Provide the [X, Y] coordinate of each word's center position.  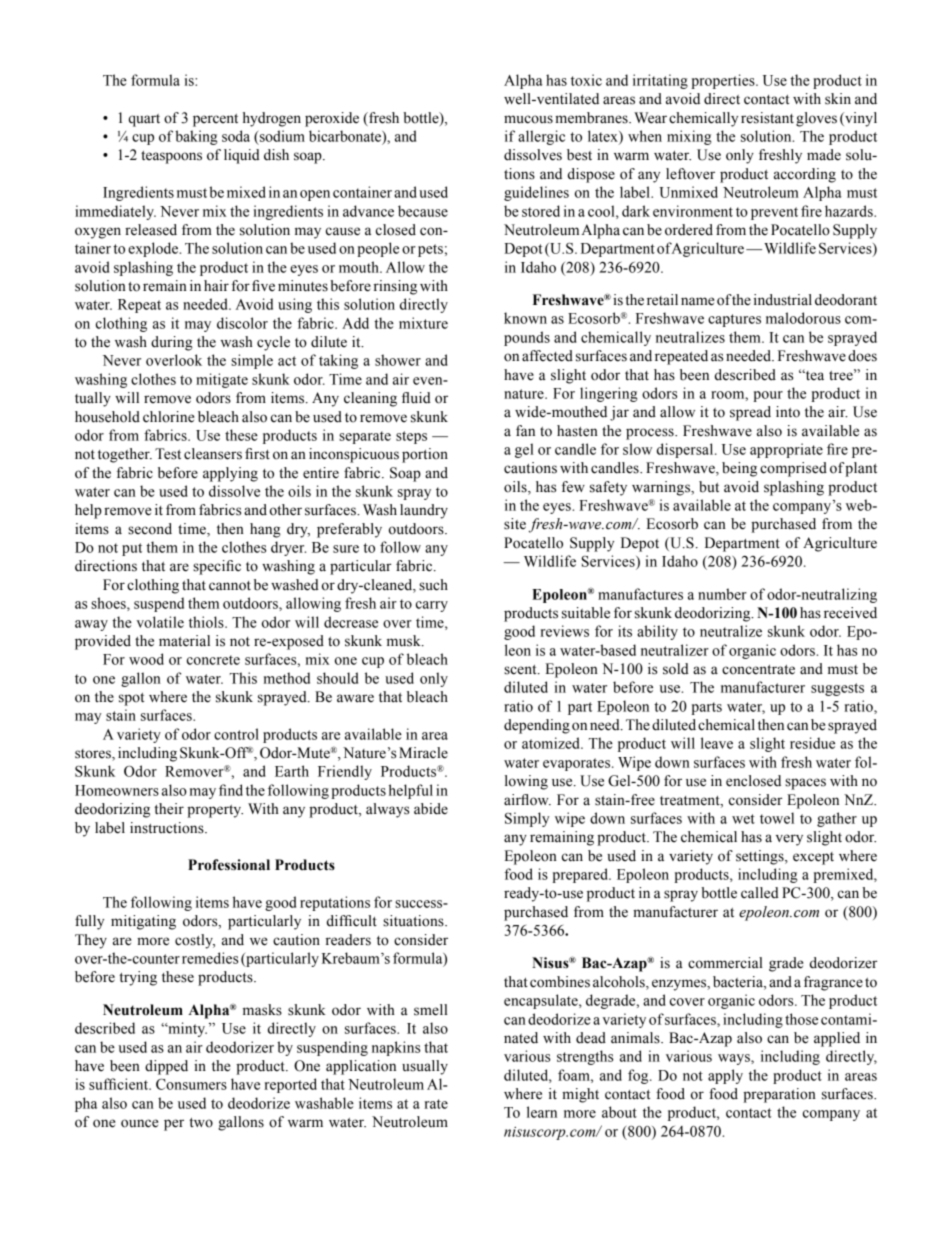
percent [215, 120]
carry [432, 606]
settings [761, 857]
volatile [160, 622]
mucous [528, 119]
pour [768, 396]
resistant [767, 118]
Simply [527, 819]
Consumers [191, 1084]
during [172, 343]
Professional [229, 865]
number [722, 594]
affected [547, 356]
